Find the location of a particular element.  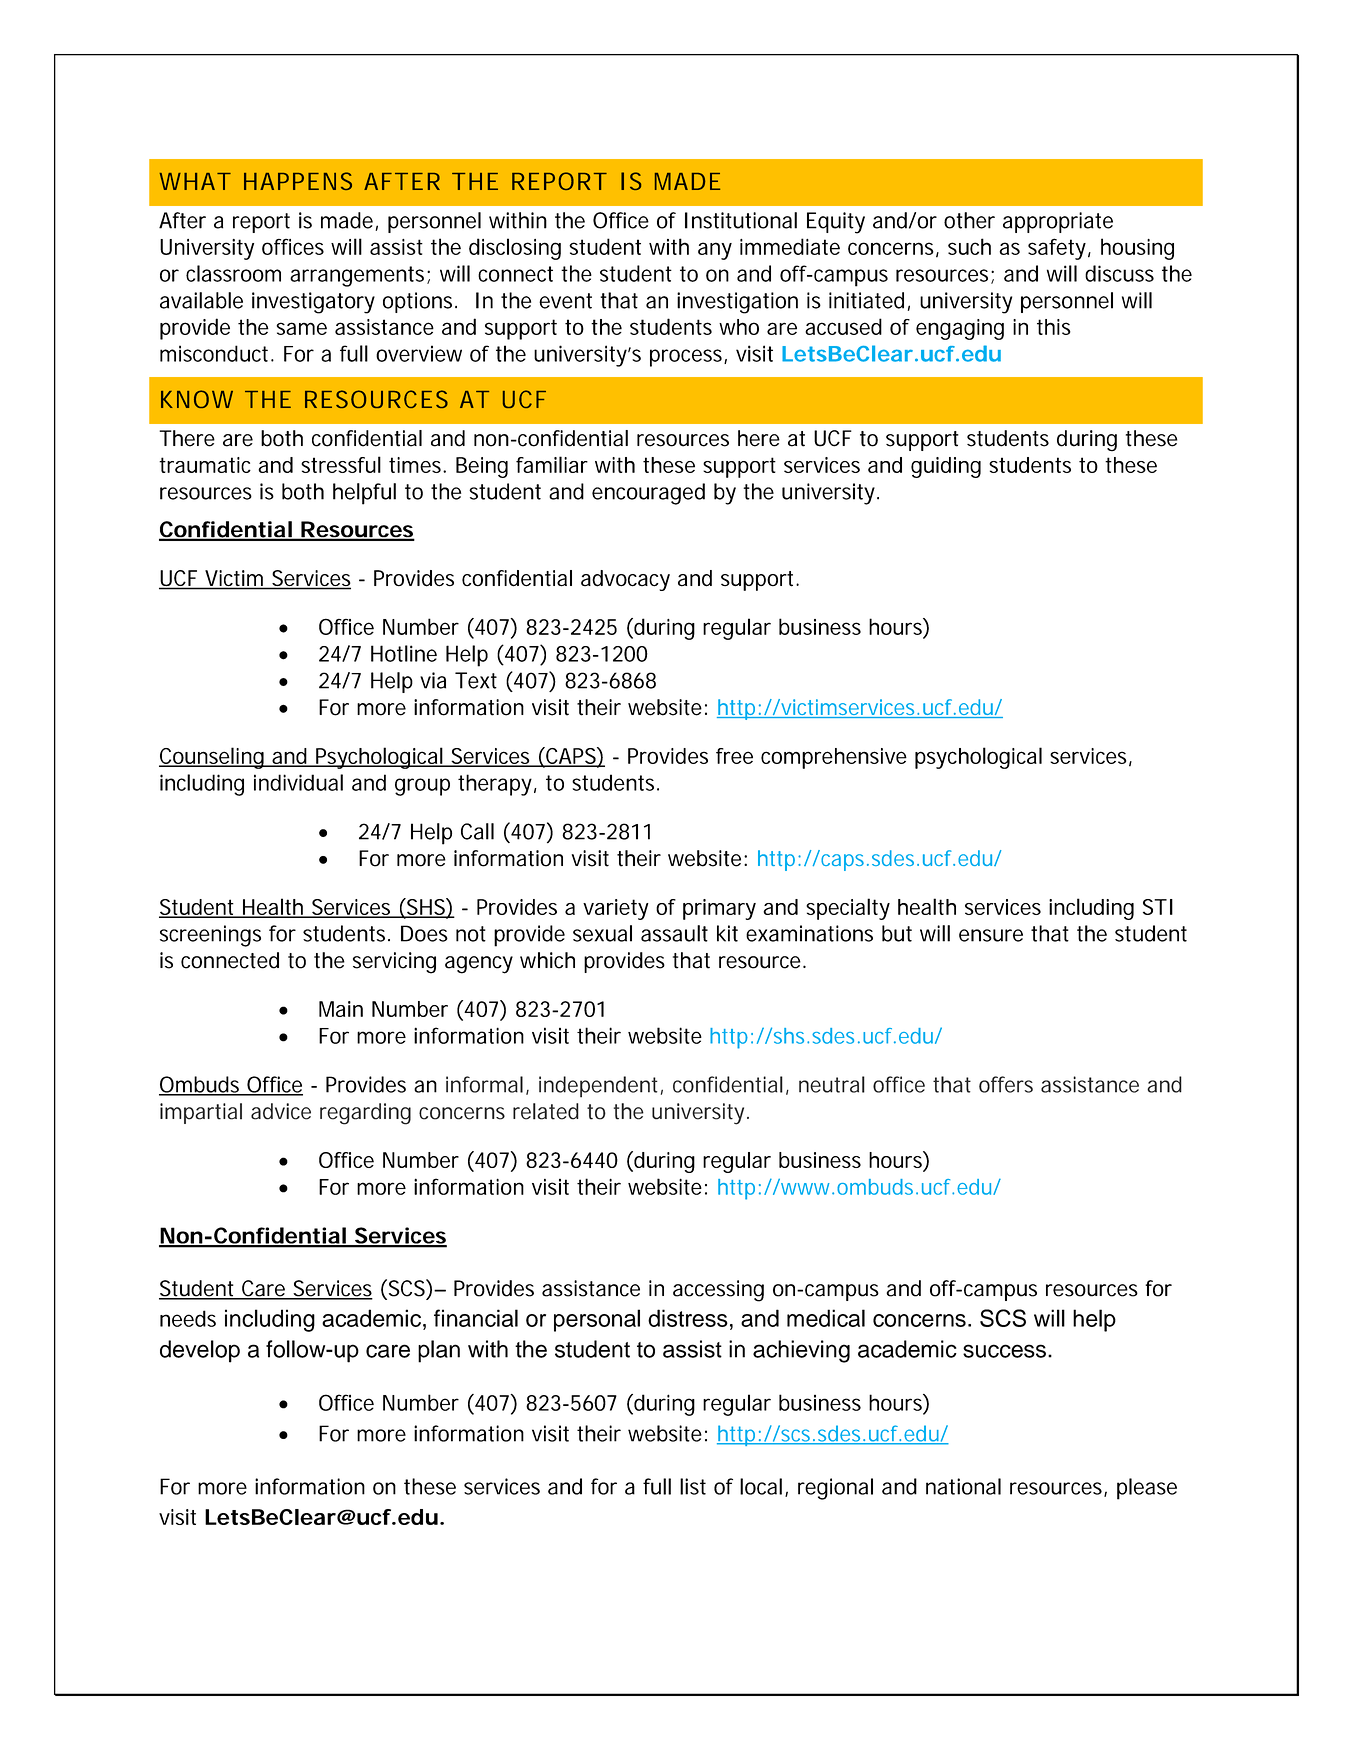

guiding is located at coordinates (946, 467).
